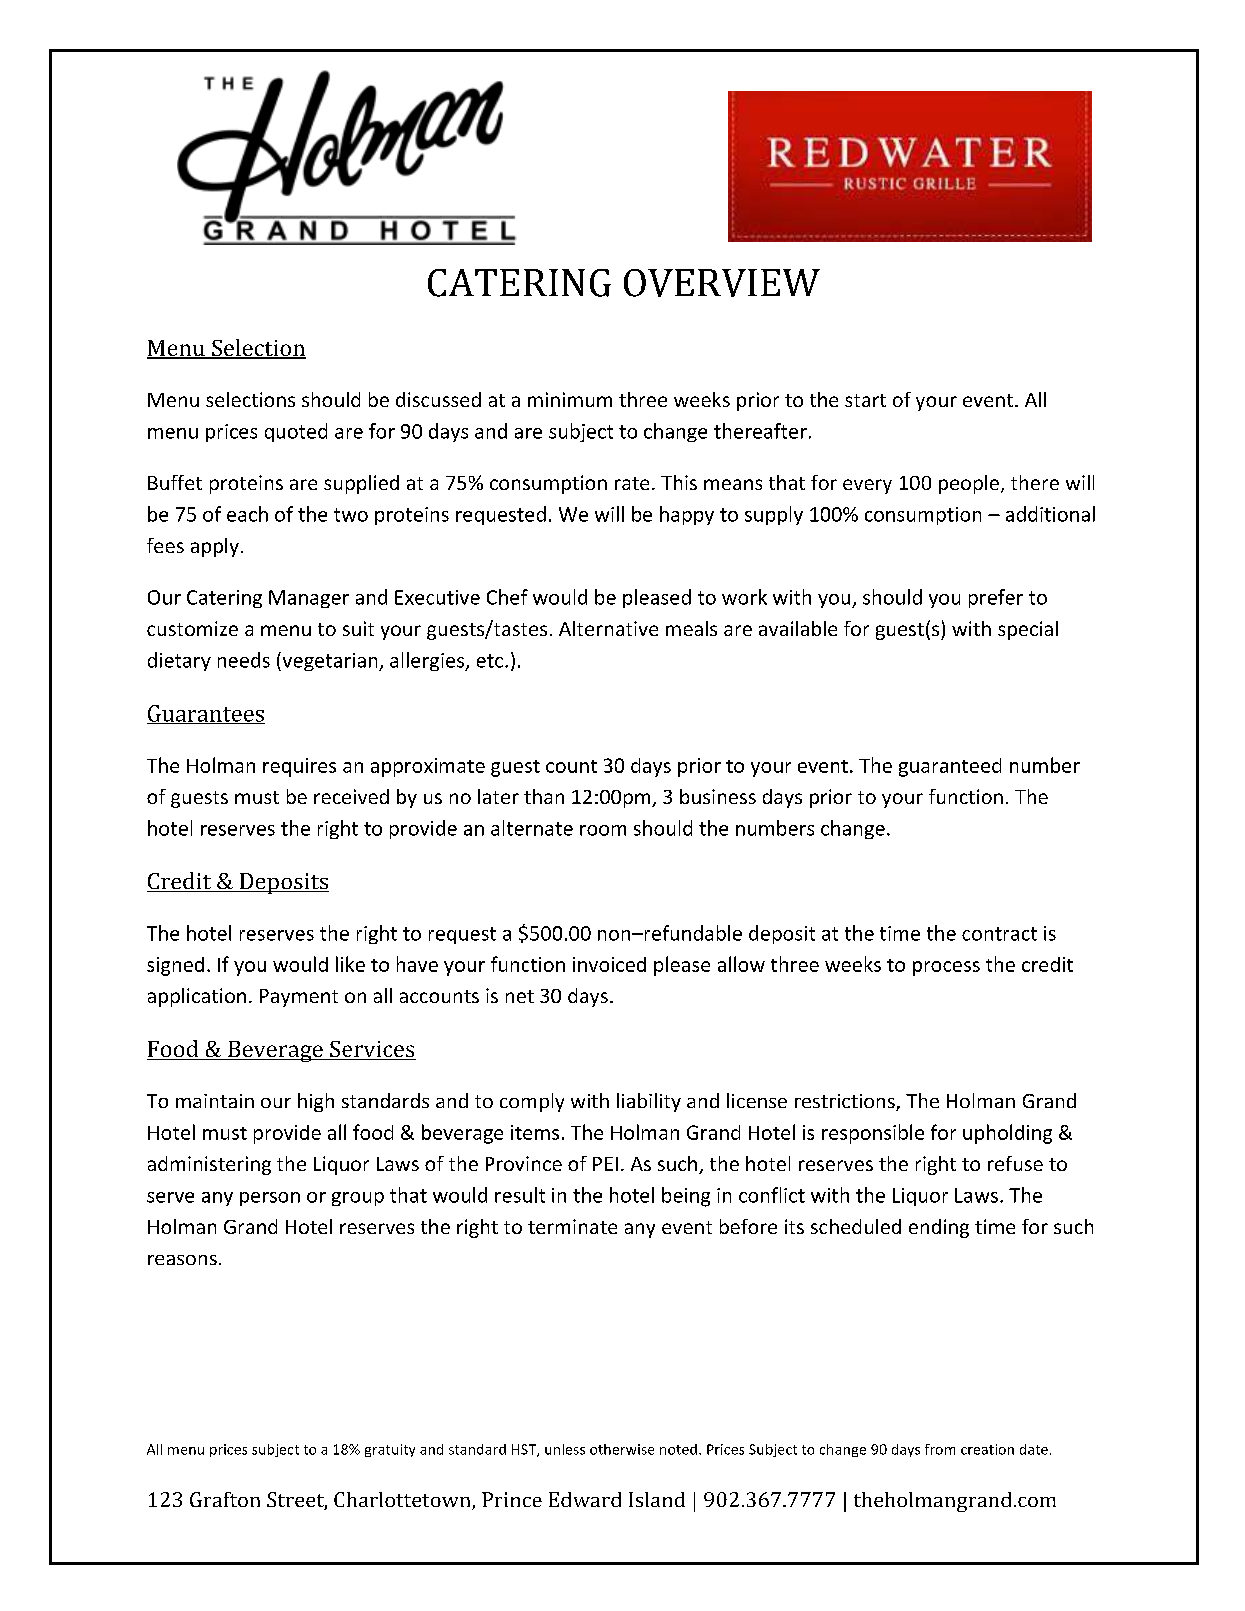 The width and height of the screenshot is (1245, 1611). Describe the element at coordinates (299, 998) in the screenshot. I see `Payment` at that location.
